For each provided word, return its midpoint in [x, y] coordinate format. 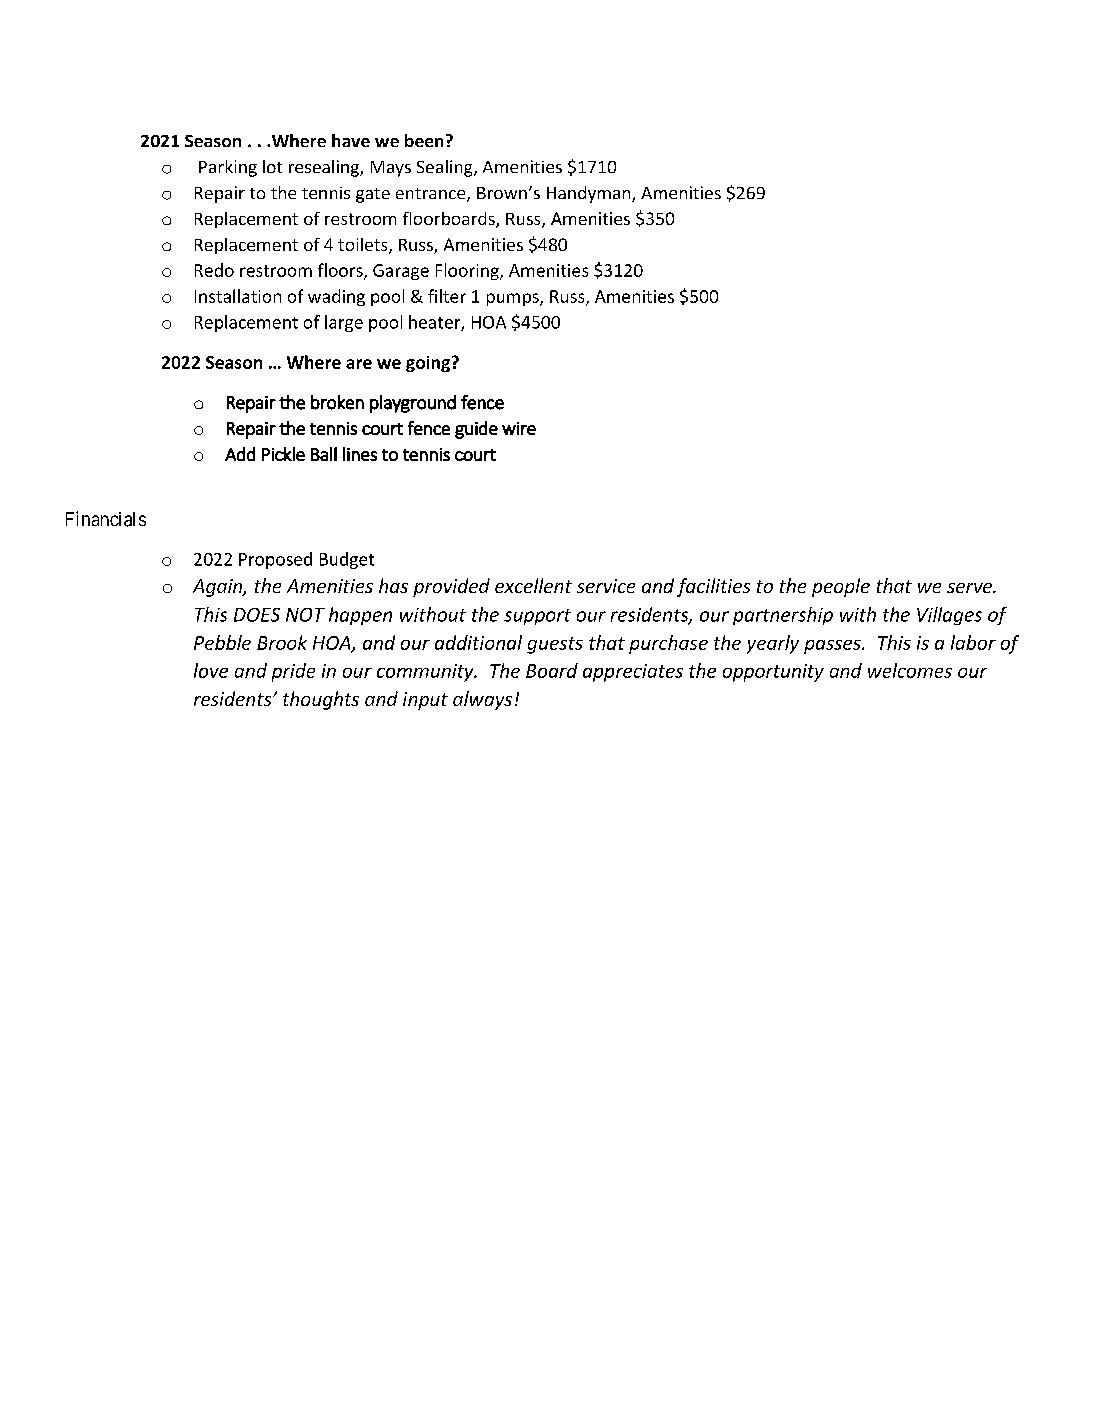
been [424, 140]
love [211, 670]
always [482, 700]
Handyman [590, 194]
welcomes [910, 670]
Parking [228, 168]
